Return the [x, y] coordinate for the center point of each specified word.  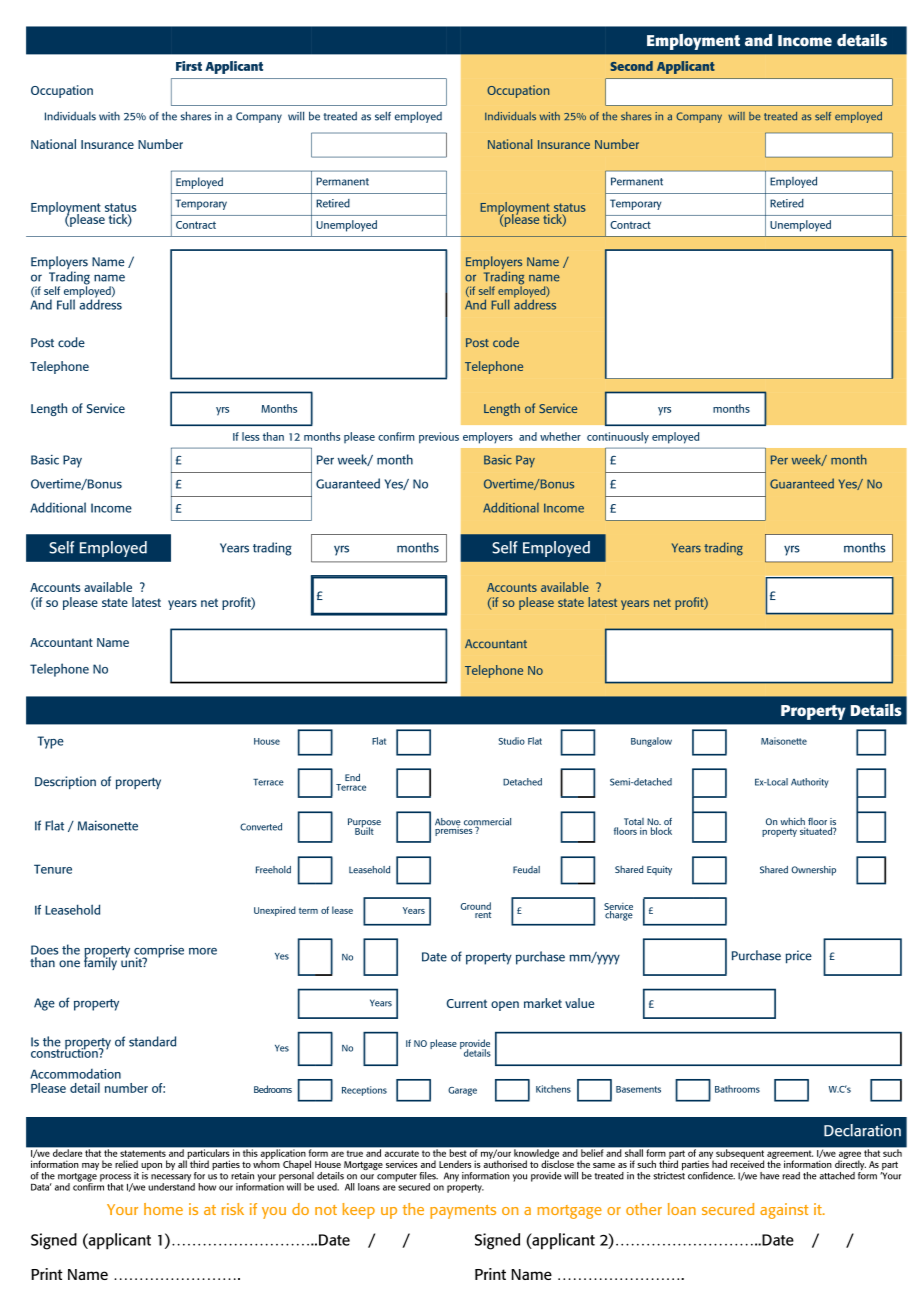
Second [631, 66]
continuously [618, 438]
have [769, 1176]
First [189, 66]
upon [151, 1168]
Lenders [455, 1164]
